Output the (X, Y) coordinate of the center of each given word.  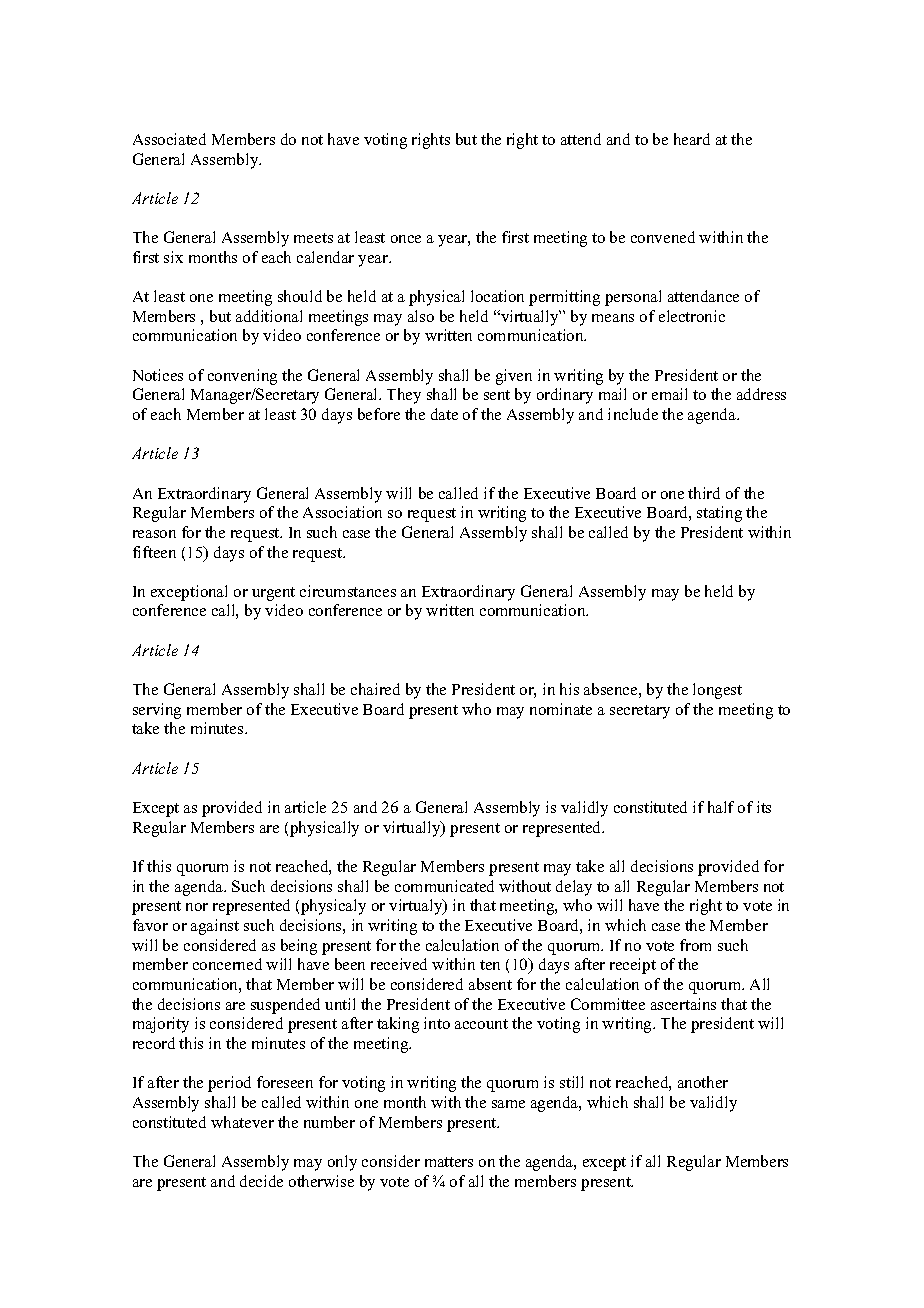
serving (157, 711)
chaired (375, 689)
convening (242, 377)
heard (692, 139)
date (444, 414)
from (695, 945)
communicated (444, 886)
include (633, 414)
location (497, 296)
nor (197, 907)
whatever (242, 1122)
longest (717, 691)
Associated (169, 139)
